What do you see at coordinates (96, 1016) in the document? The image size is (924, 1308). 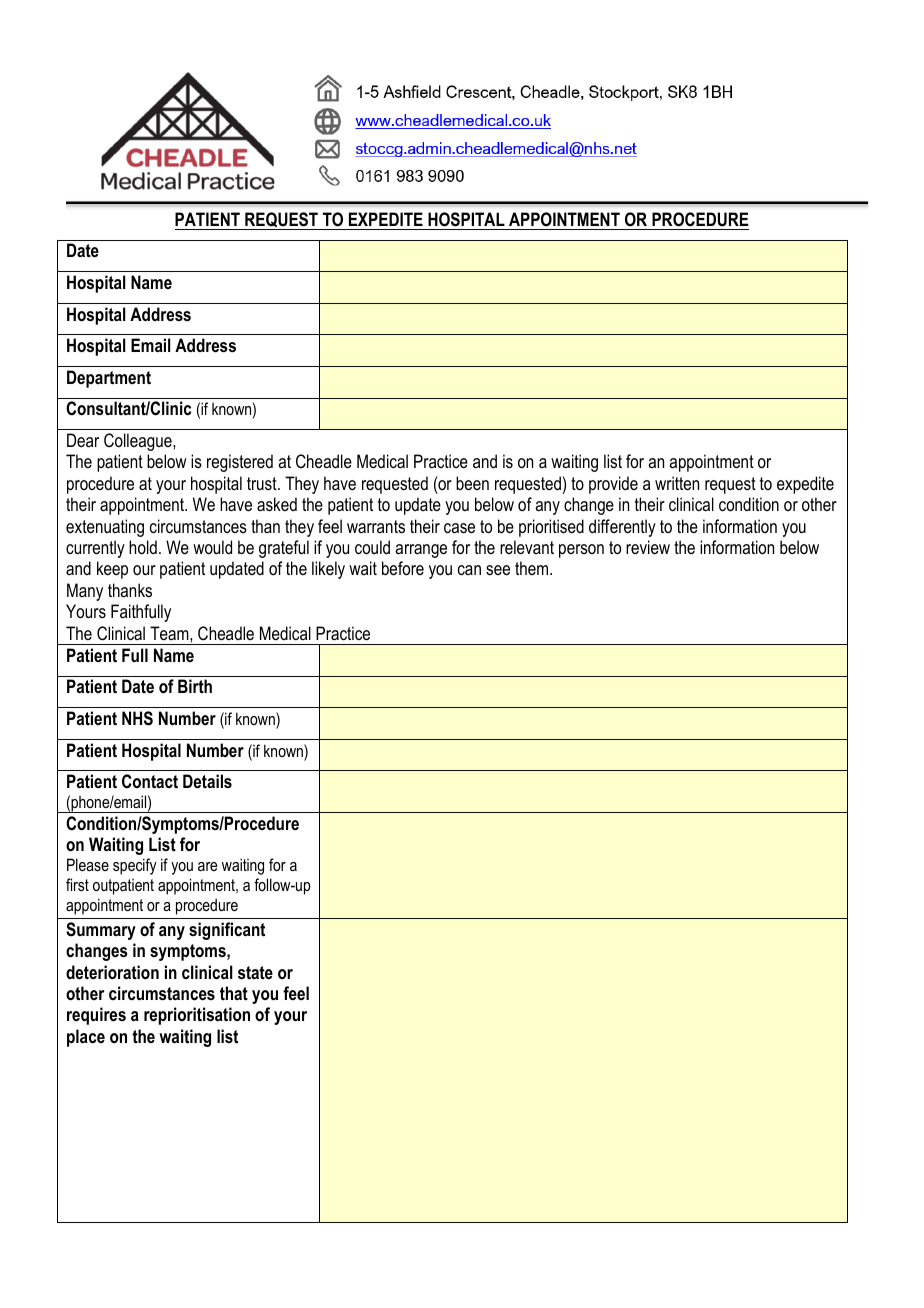 I see `requires` at bounding box center [96, 1016].
